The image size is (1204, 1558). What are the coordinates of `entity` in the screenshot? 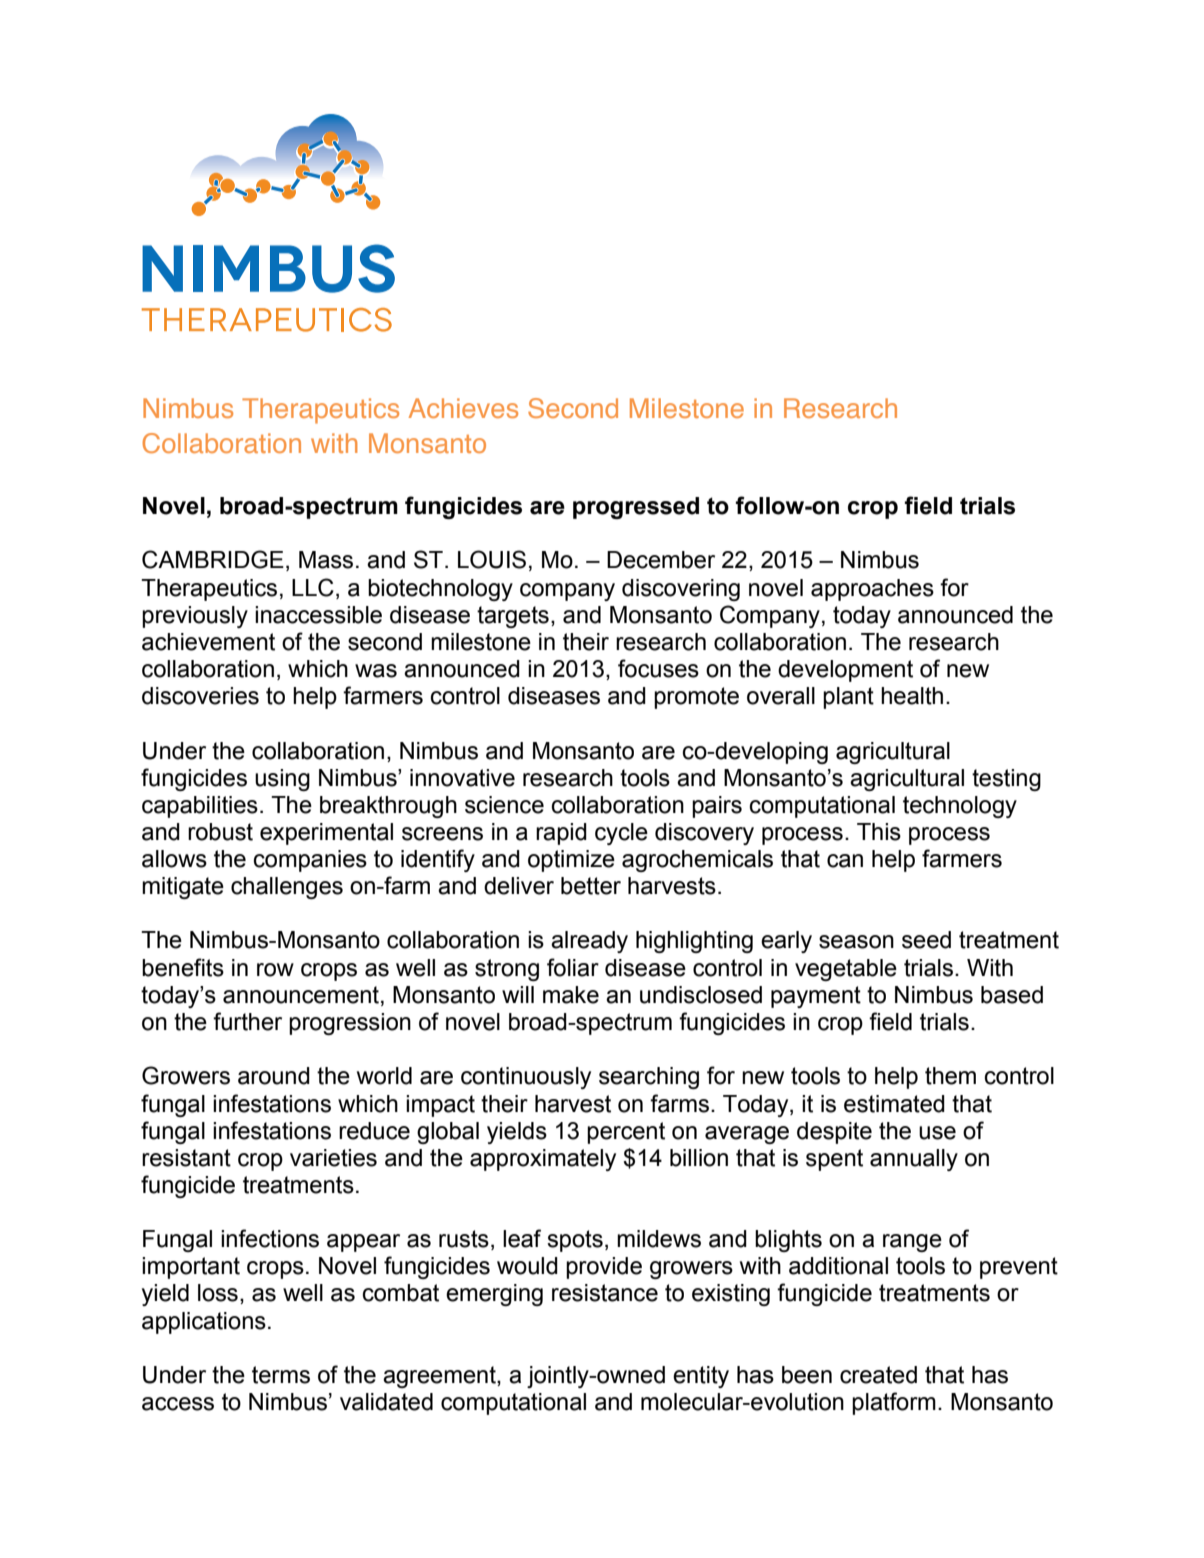 It's located at (701, 1377).
